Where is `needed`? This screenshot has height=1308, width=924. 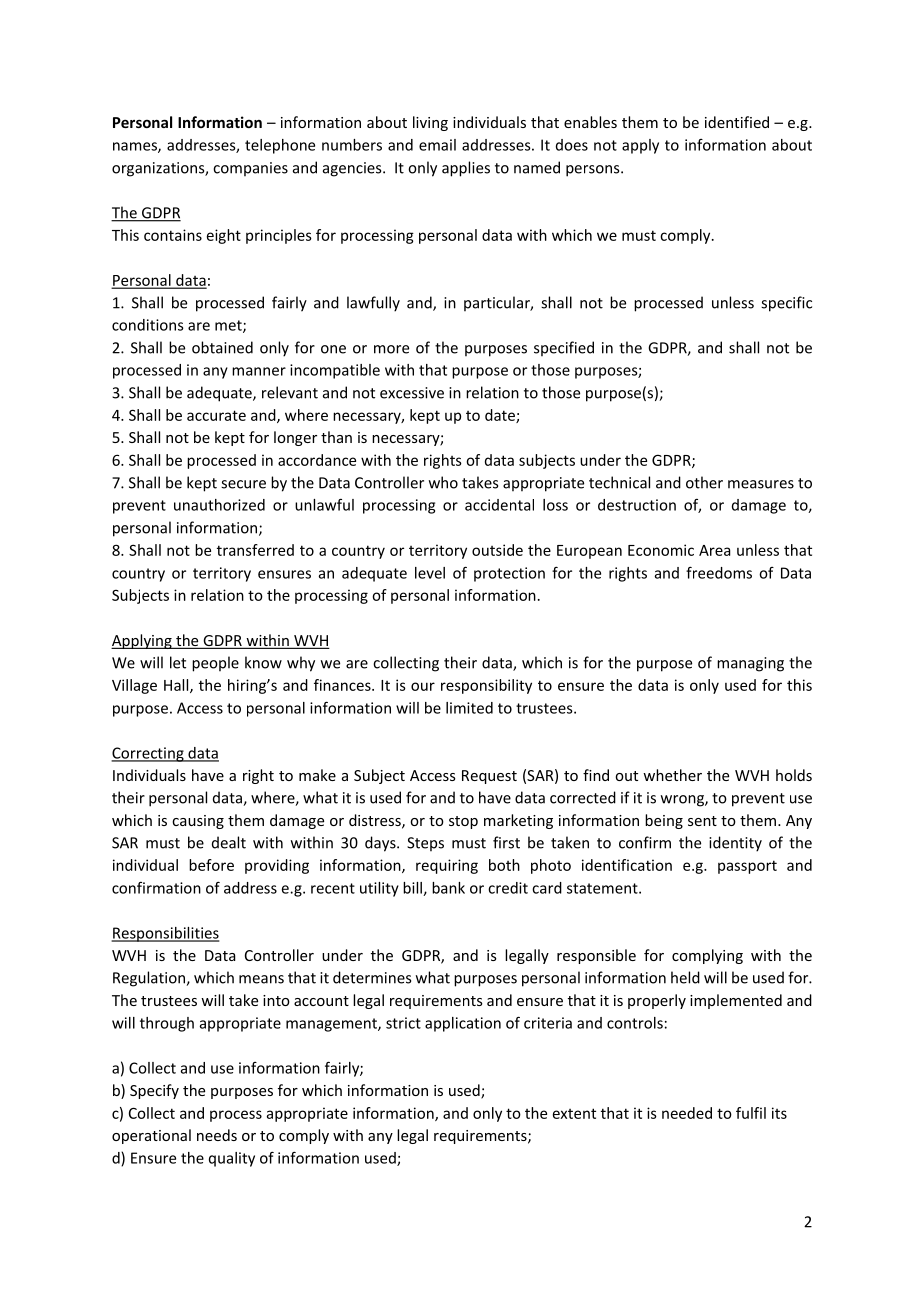 needed is located at coordinates (687, 1113).
